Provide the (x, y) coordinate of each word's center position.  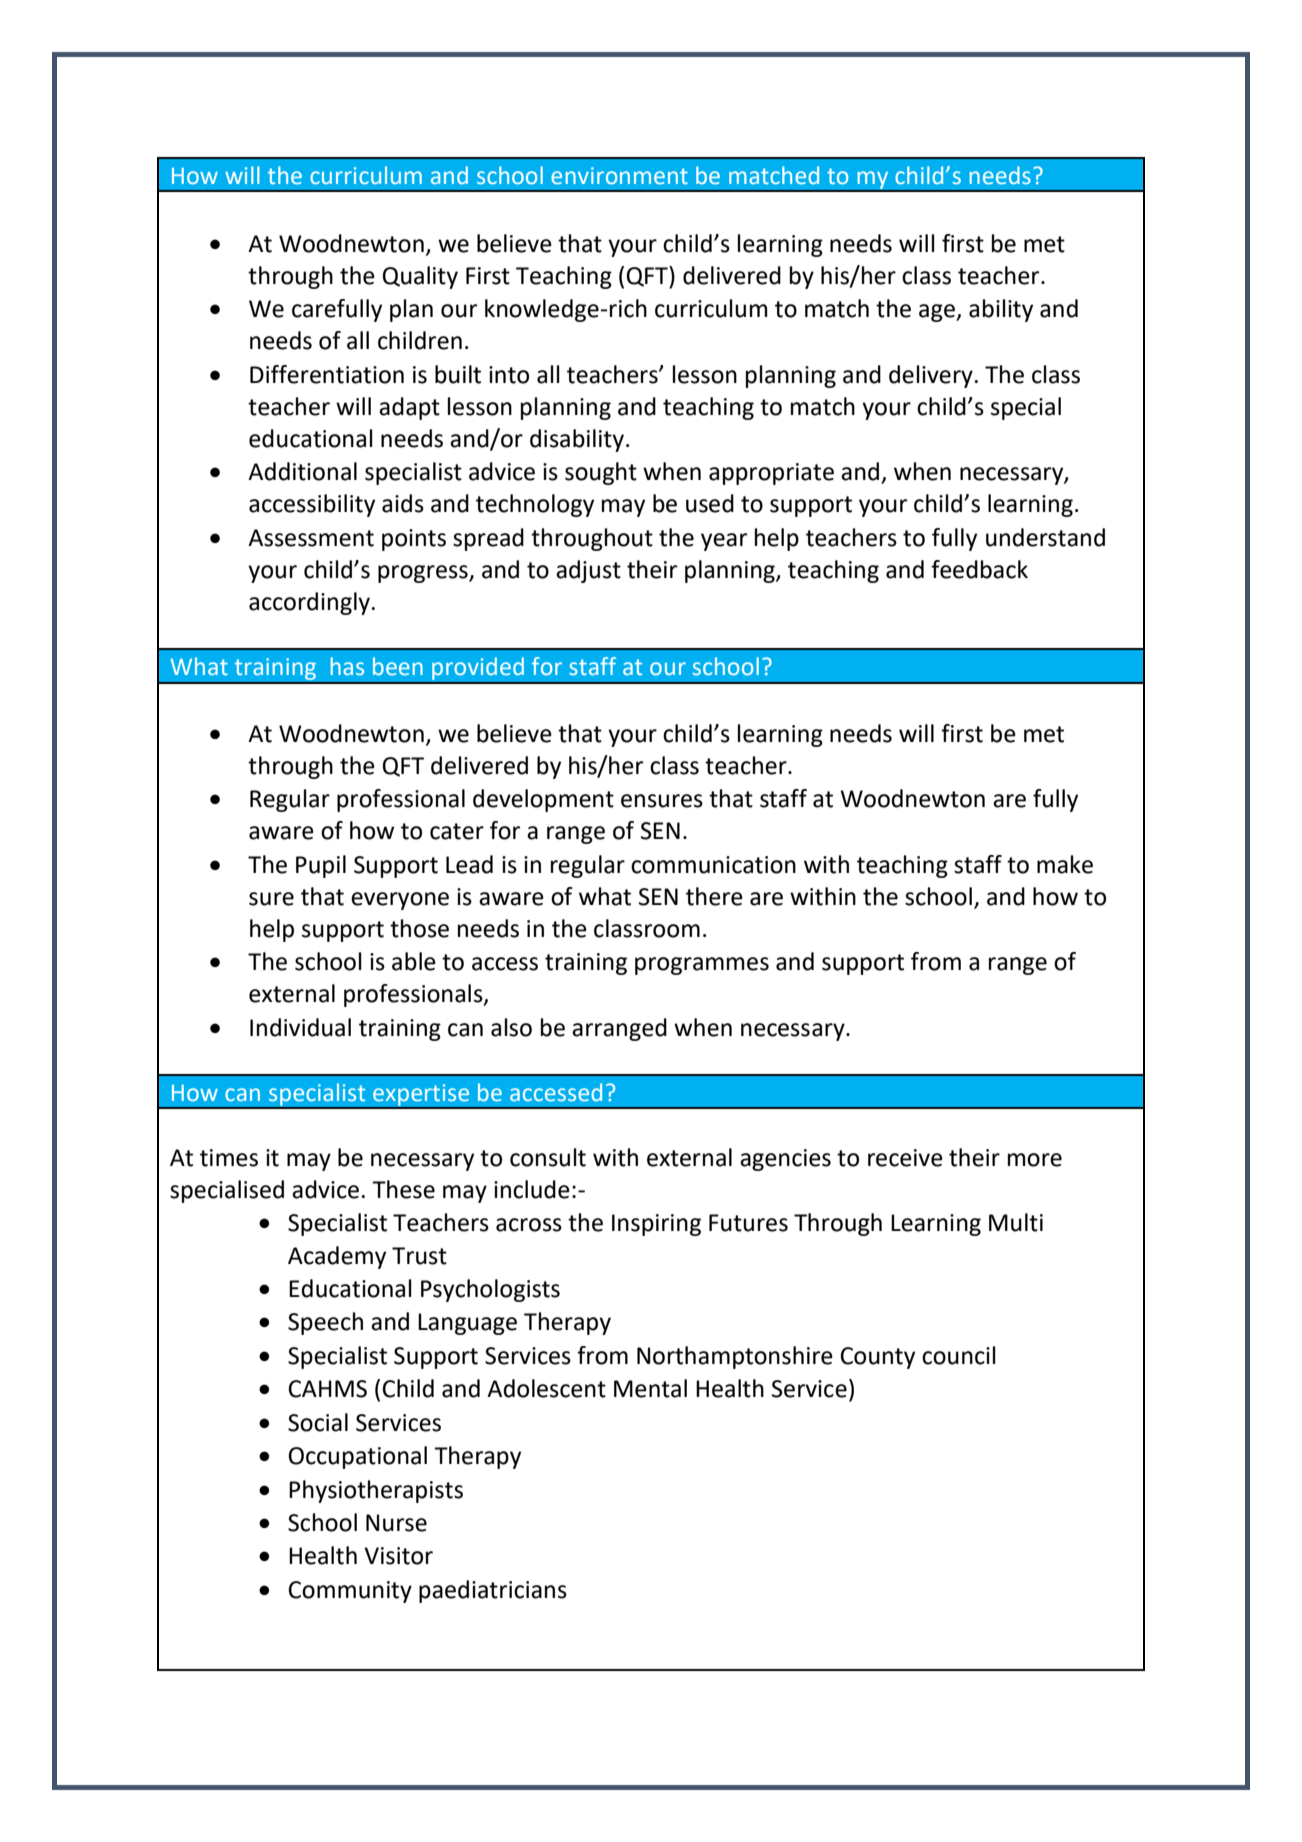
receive (905, 1158)
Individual (300, 1027)
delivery (931, 376)
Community (350, 1592)
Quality (420, 277)
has (347, 666)
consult (548, 1157)
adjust (588, 571)
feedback (979, 569)
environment (619, 176)
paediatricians (493, 1591)
